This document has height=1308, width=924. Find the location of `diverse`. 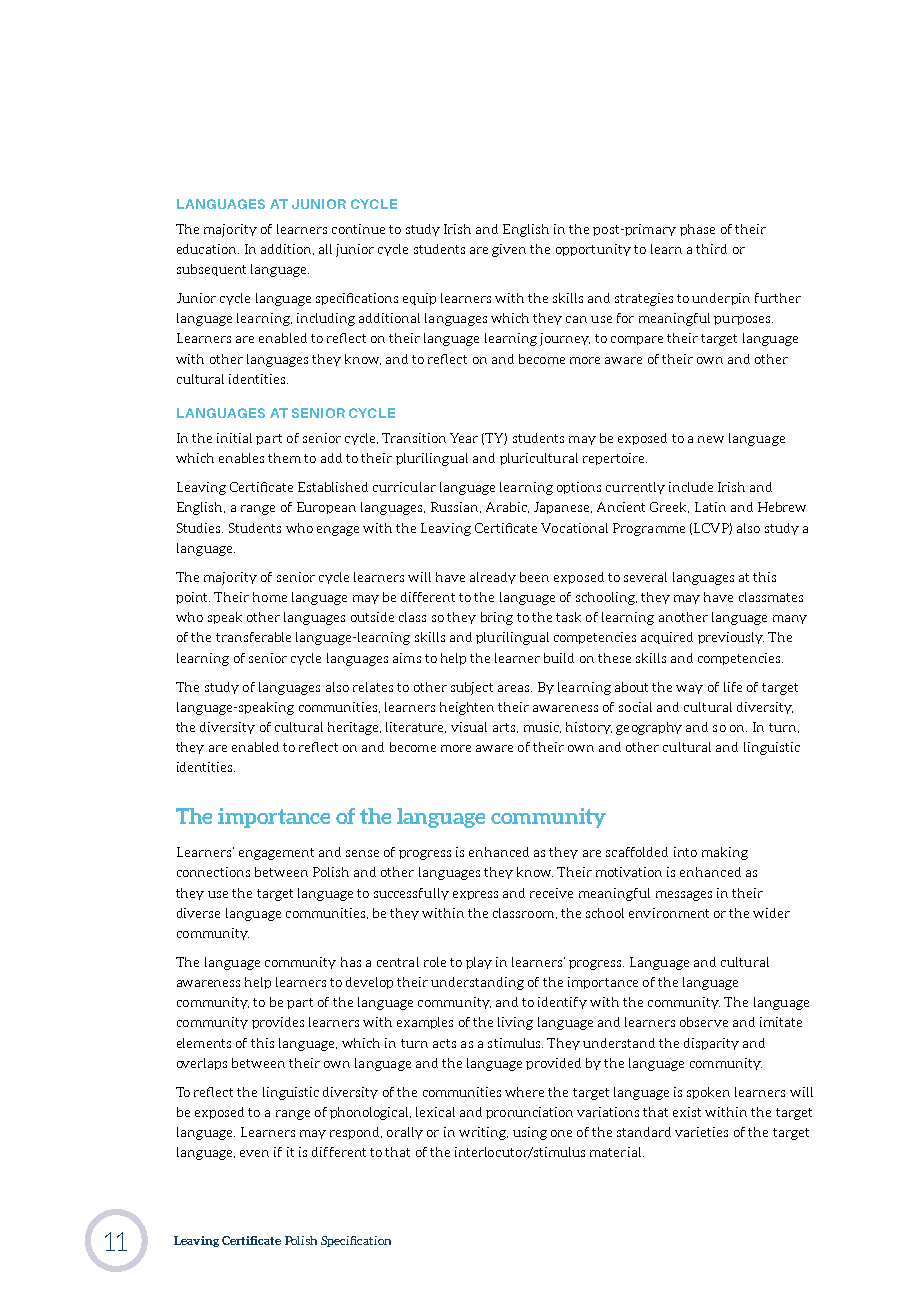

diverse is located at coordinates (198, 913).
